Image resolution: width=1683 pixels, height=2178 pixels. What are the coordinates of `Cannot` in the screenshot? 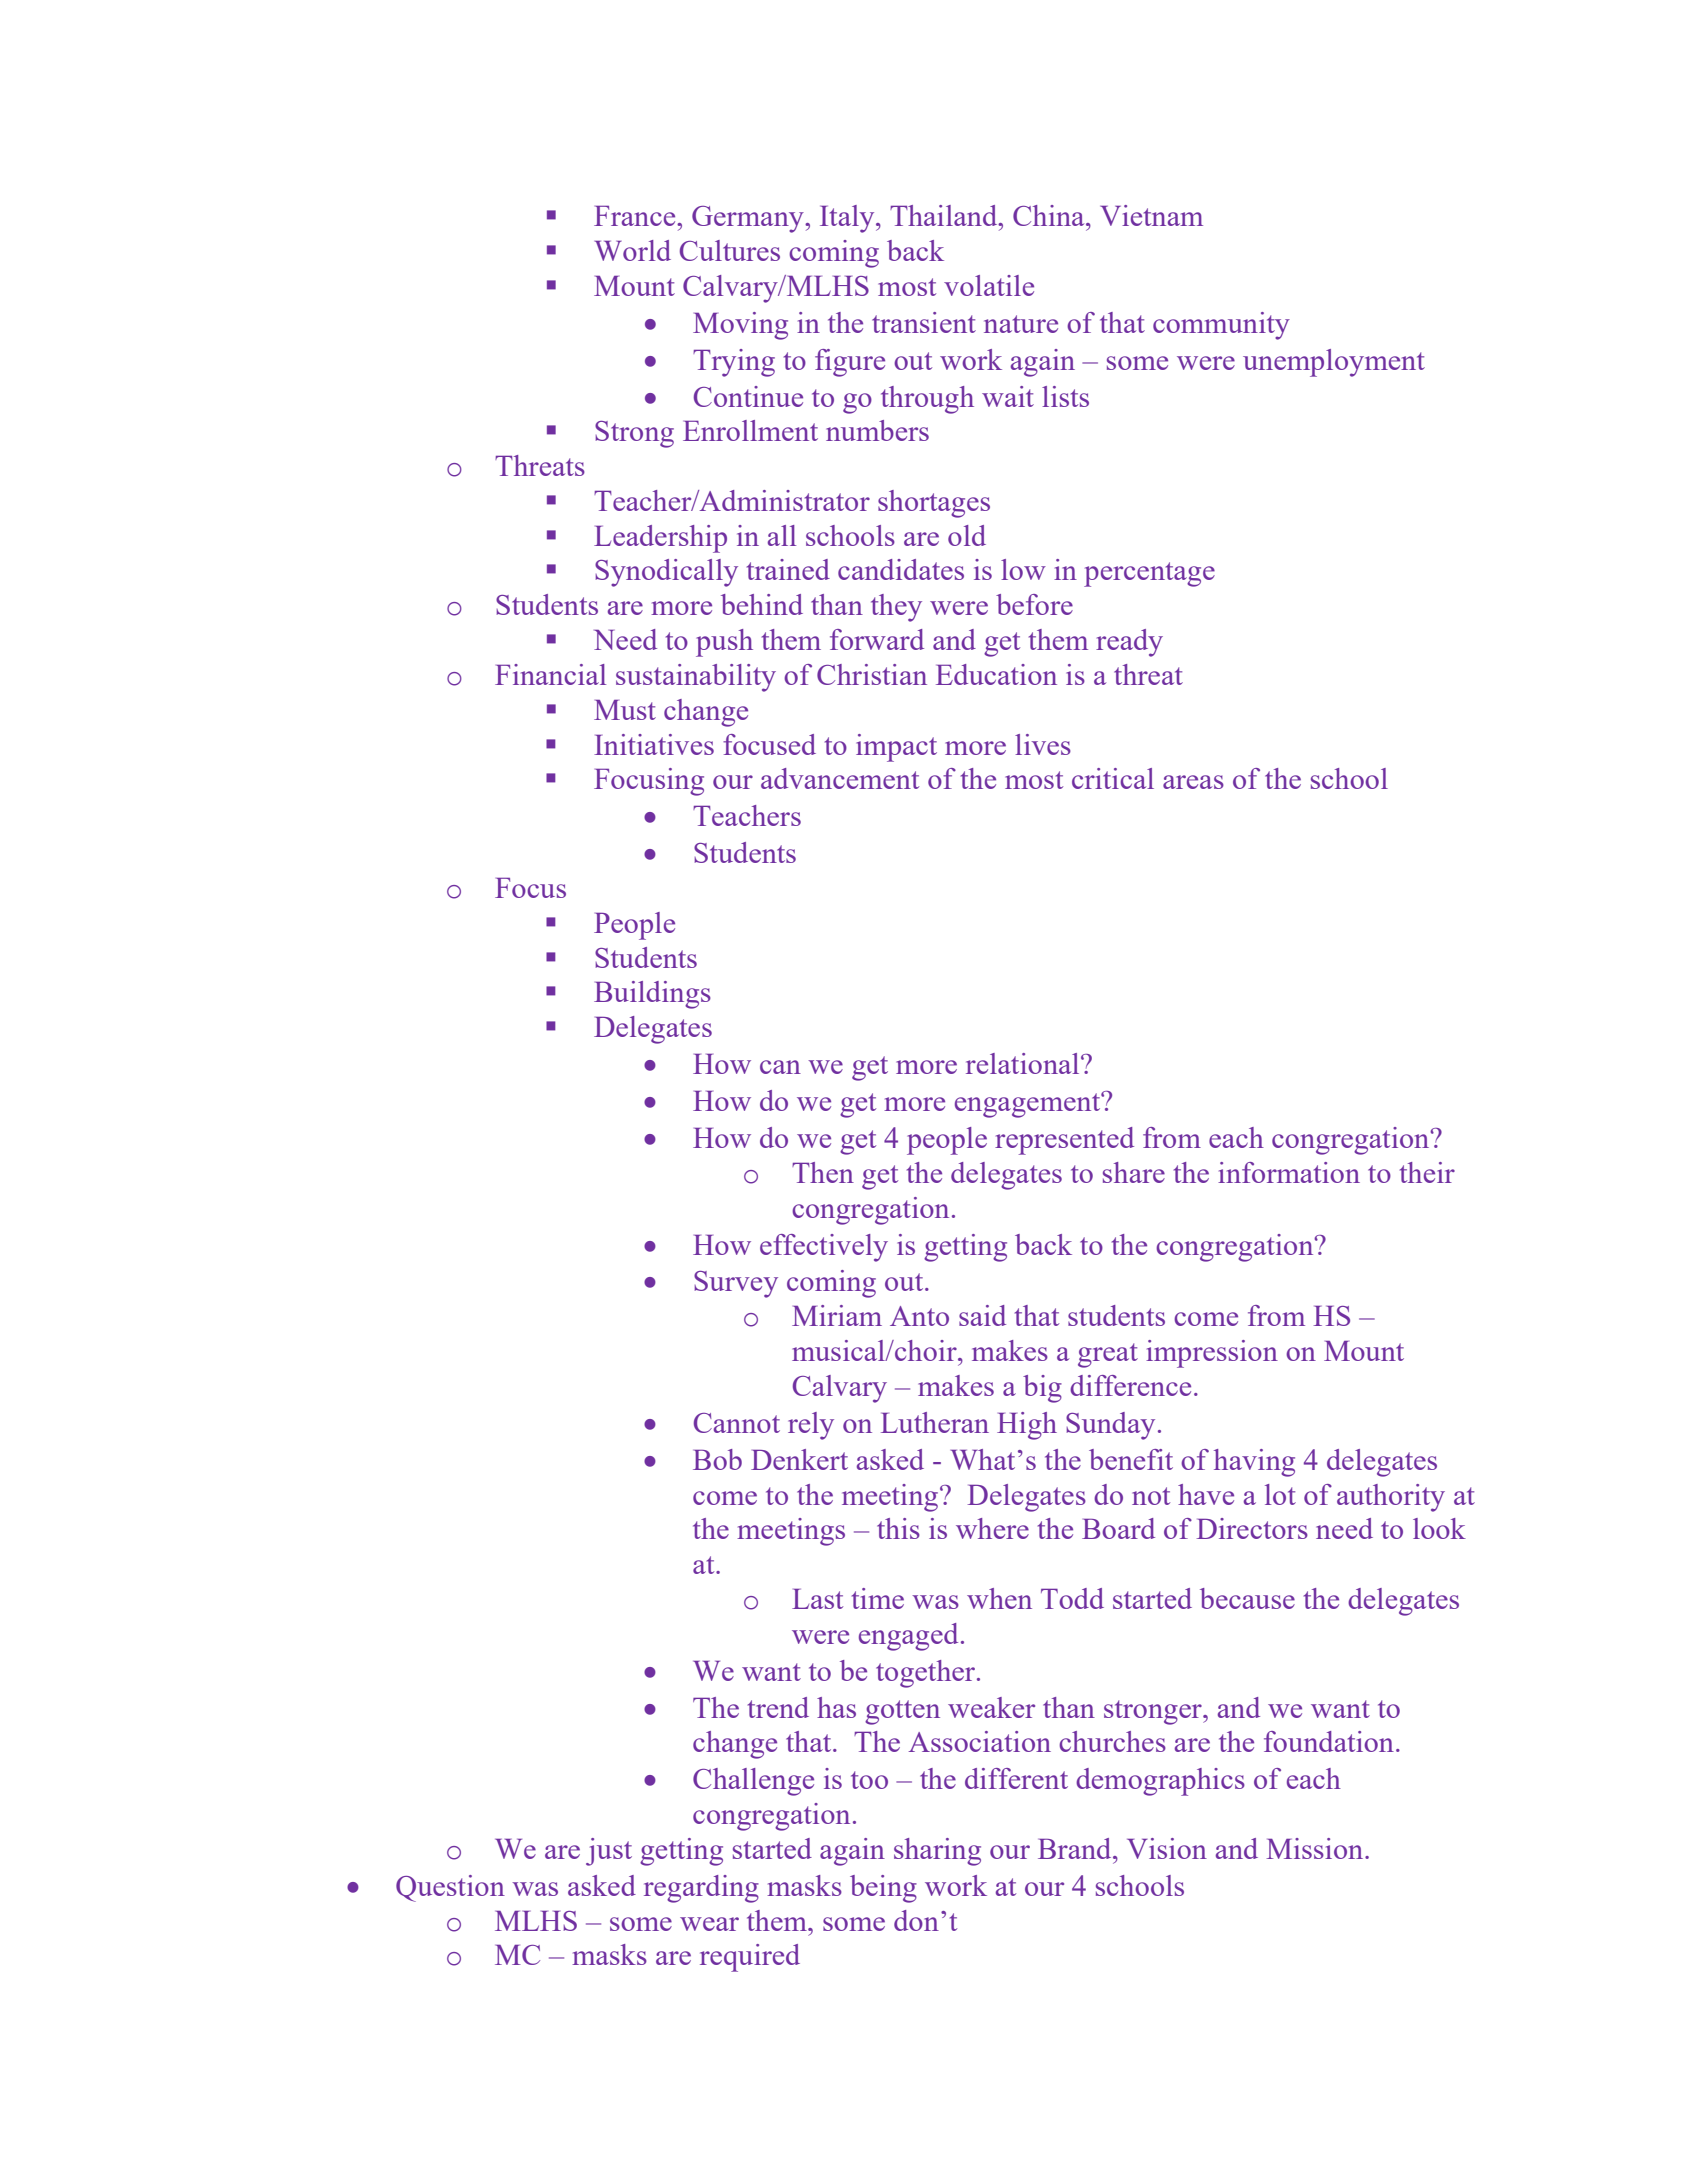 It's located at (737, 1423).
